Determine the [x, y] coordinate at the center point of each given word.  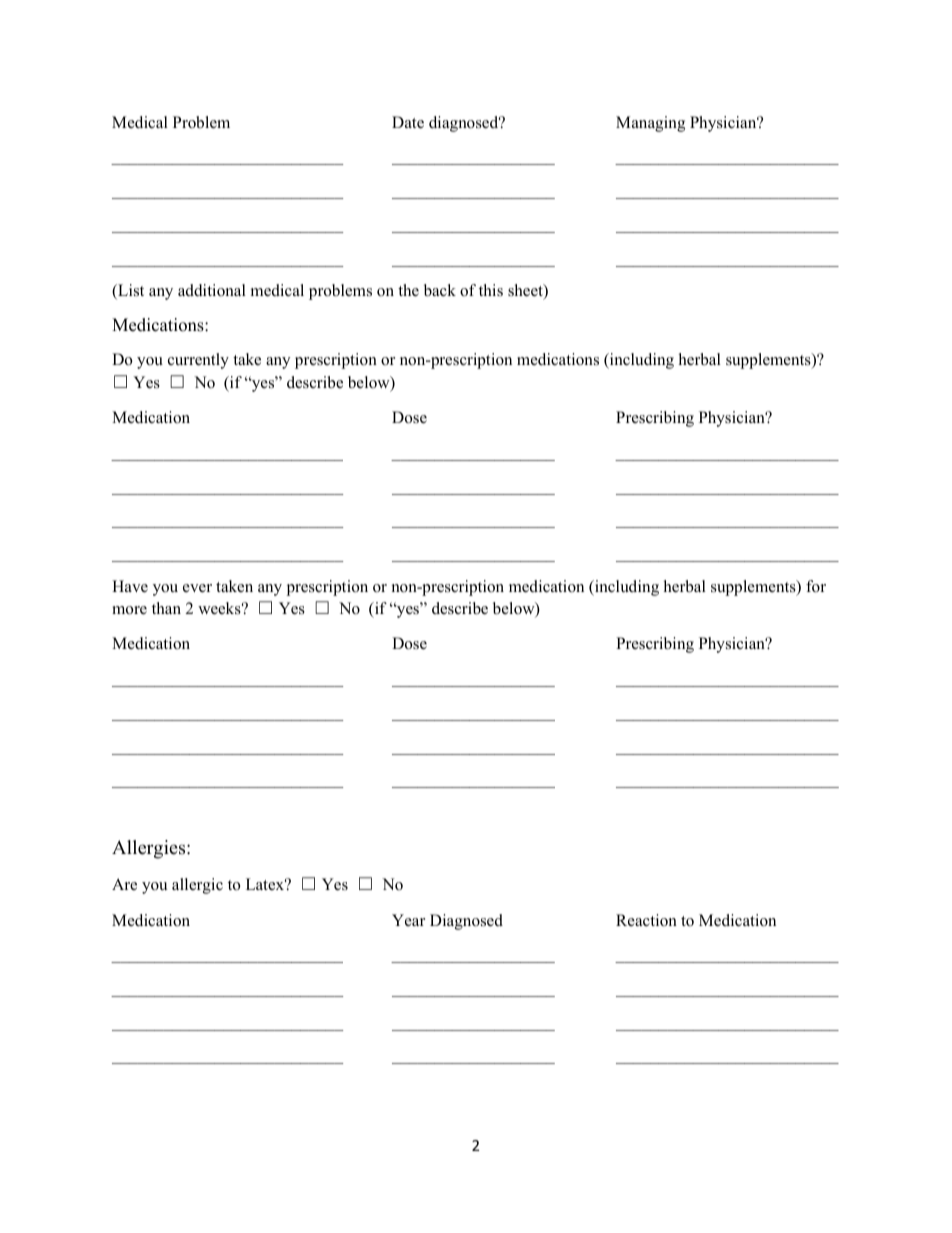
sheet [526, 291]
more [129, 610]
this [491, 290]
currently [198, 361]
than [166, 608]
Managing [650, 124]
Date [408, 122]
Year [408, 920]
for [816, 586]
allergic [197, 886]
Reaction [646, 920]
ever [197, 588]
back [440, 290]
